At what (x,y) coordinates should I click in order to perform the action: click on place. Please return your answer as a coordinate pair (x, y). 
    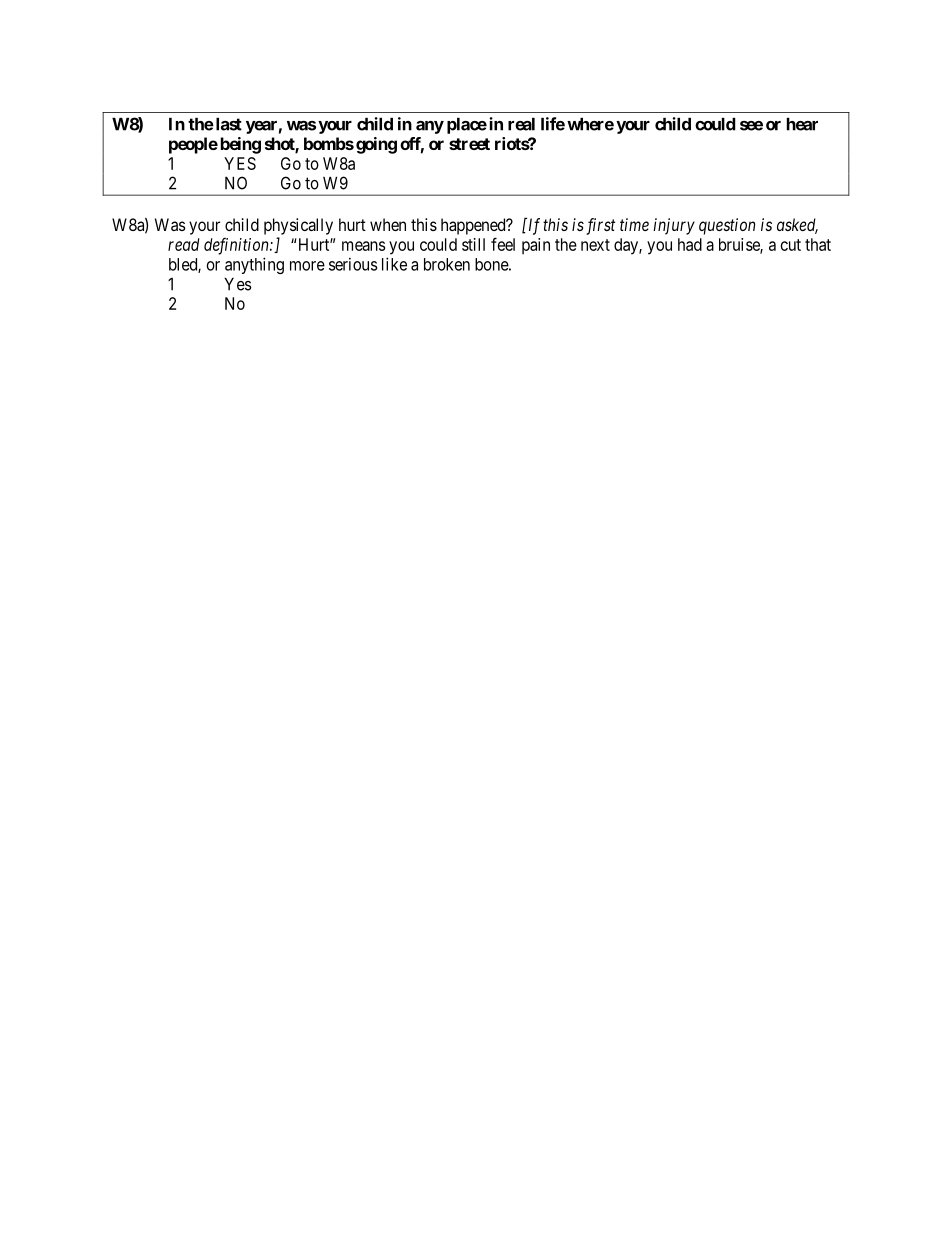
    Looking at the image, I should click on (467, 126).
